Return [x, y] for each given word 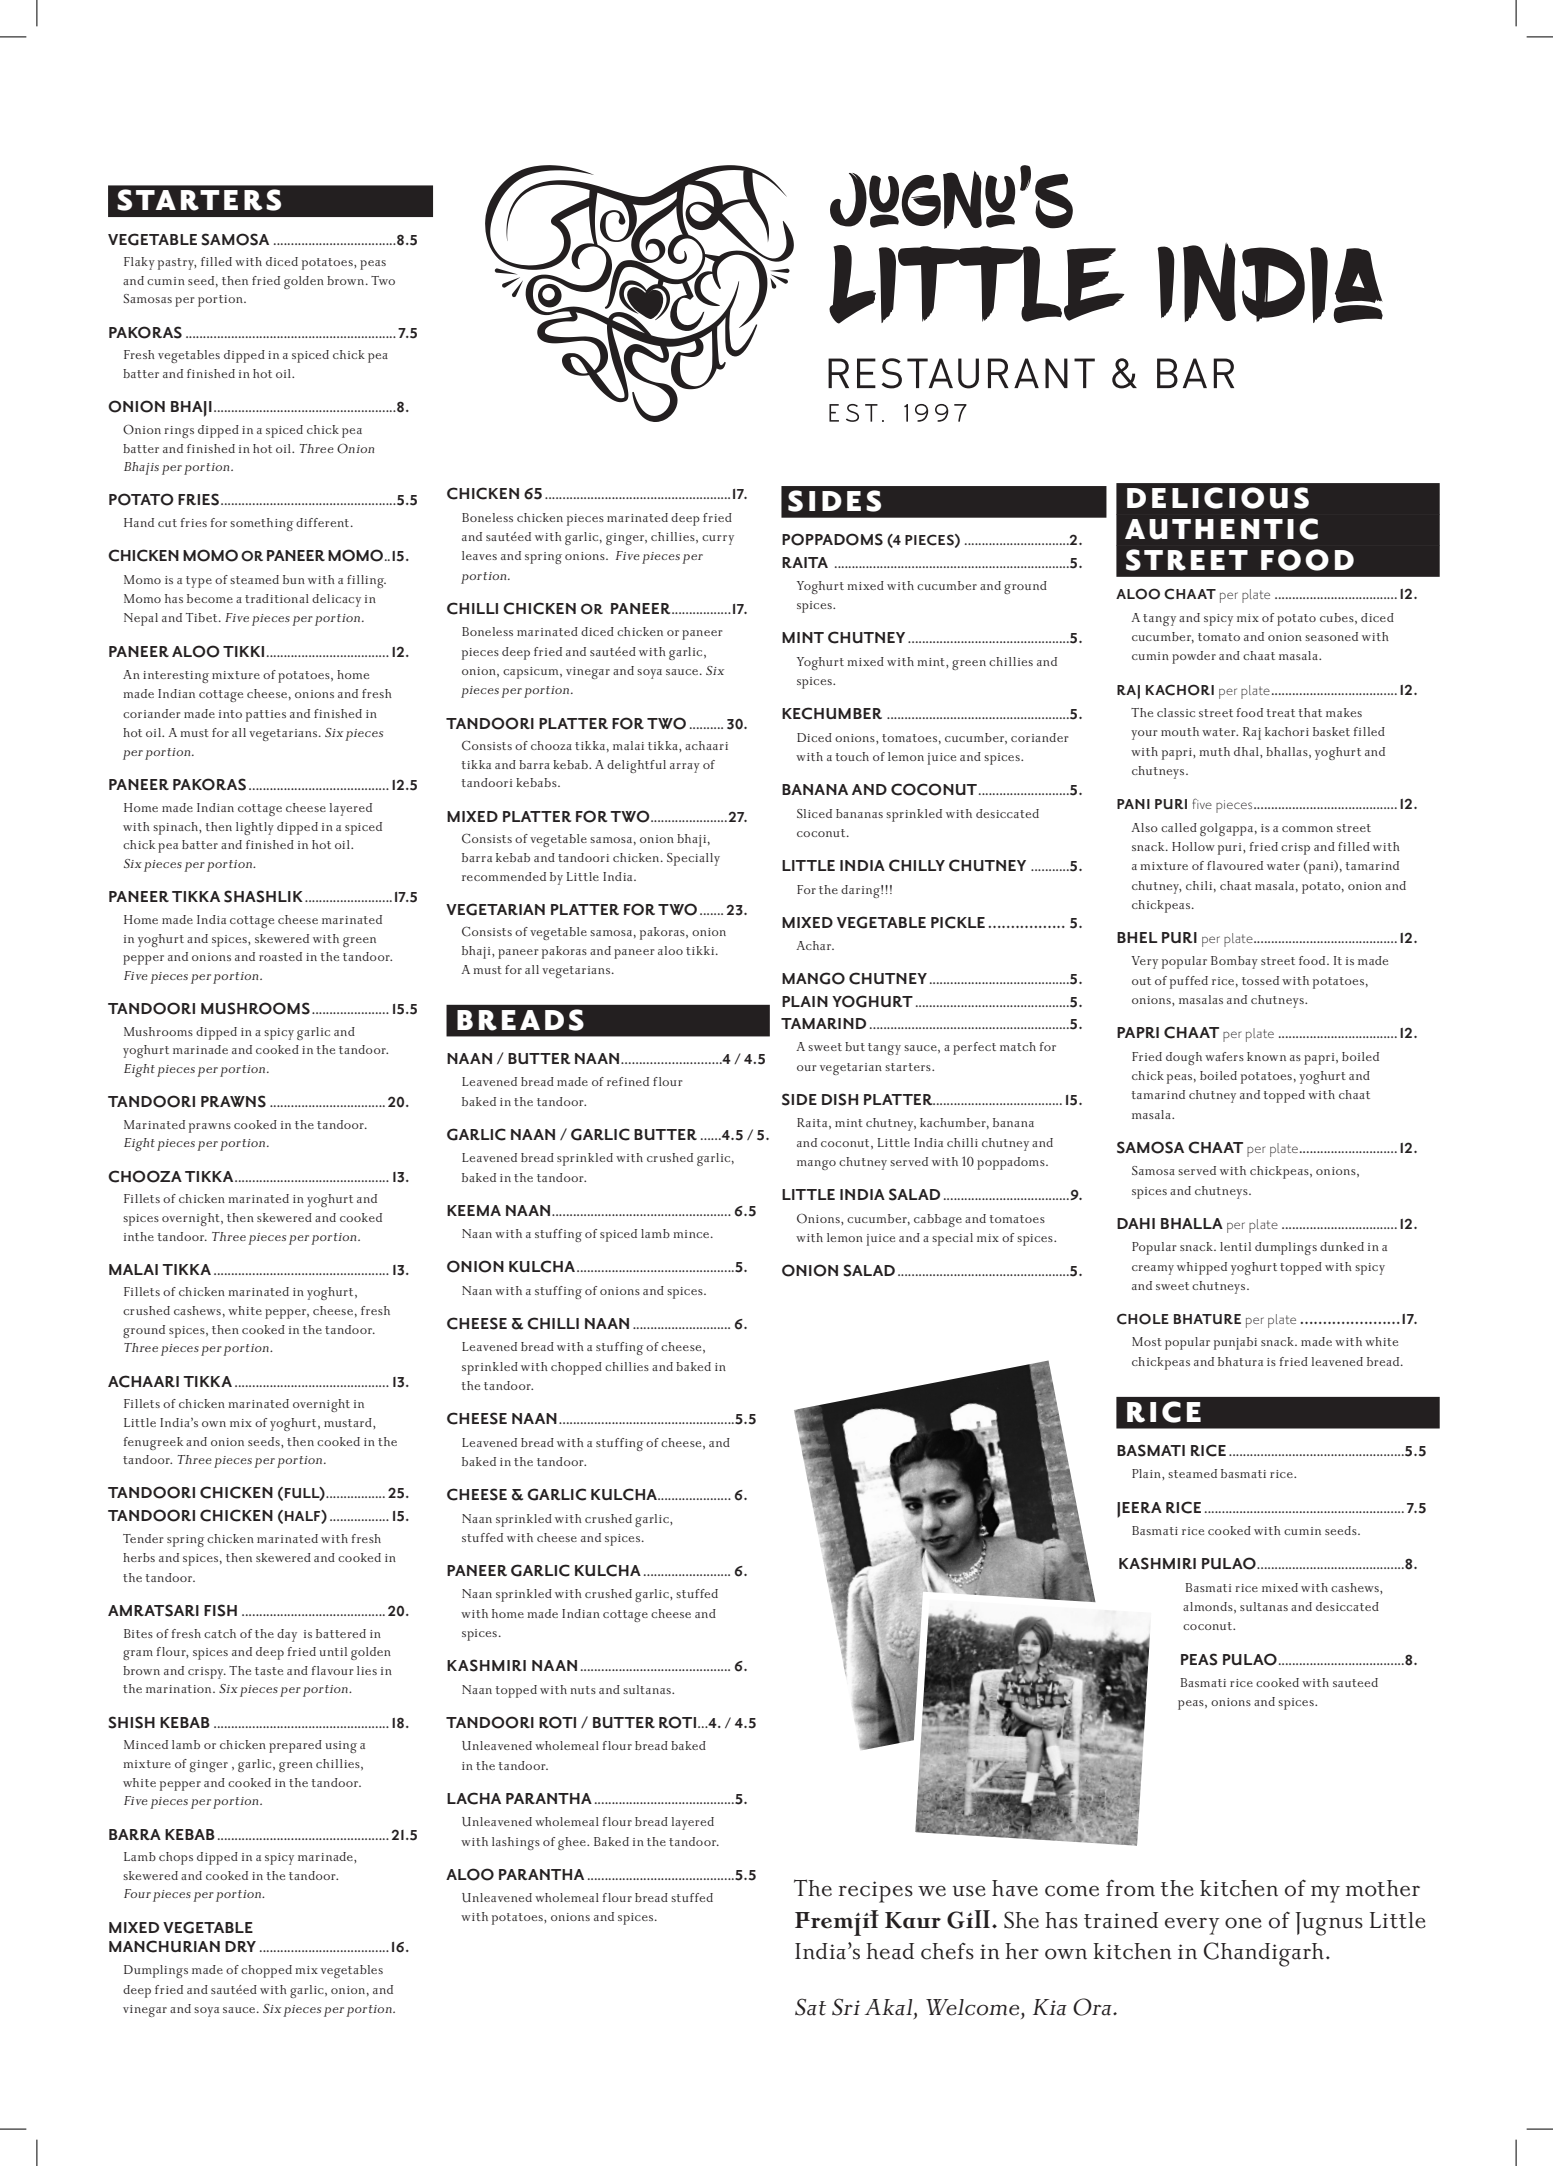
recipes [876, 1892]
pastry [177, 264]
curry [718, 540]
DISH [840, 1099]
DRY [240, 1946]
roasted [280, 956]
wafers [1224, 1056]
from [1130, 1888]
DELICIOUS [1218, 498]
